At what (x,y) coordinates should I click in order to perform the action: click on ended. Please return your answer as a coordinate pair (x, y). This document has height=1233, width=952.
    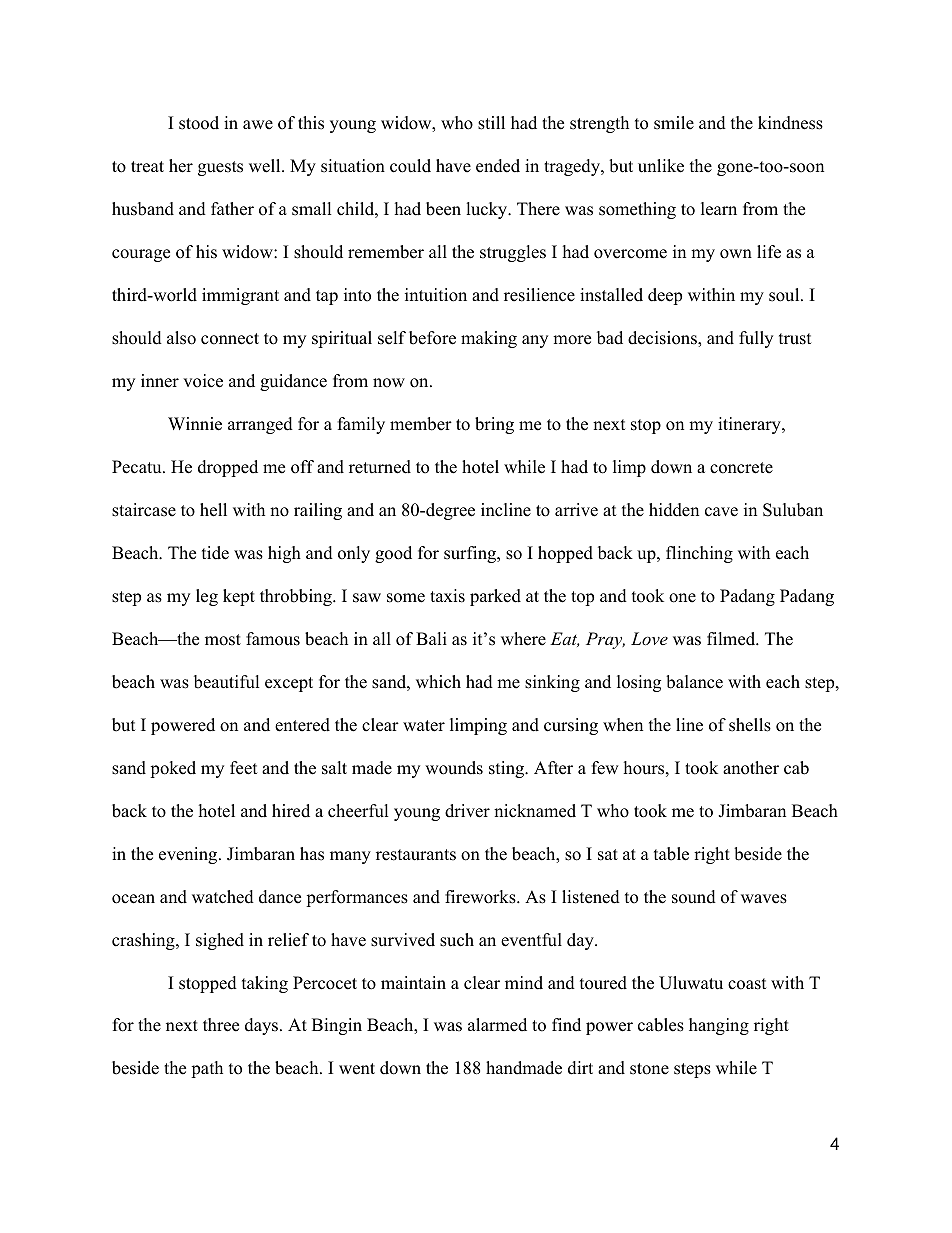
    Looking at the image, I should click on (498, 166).
